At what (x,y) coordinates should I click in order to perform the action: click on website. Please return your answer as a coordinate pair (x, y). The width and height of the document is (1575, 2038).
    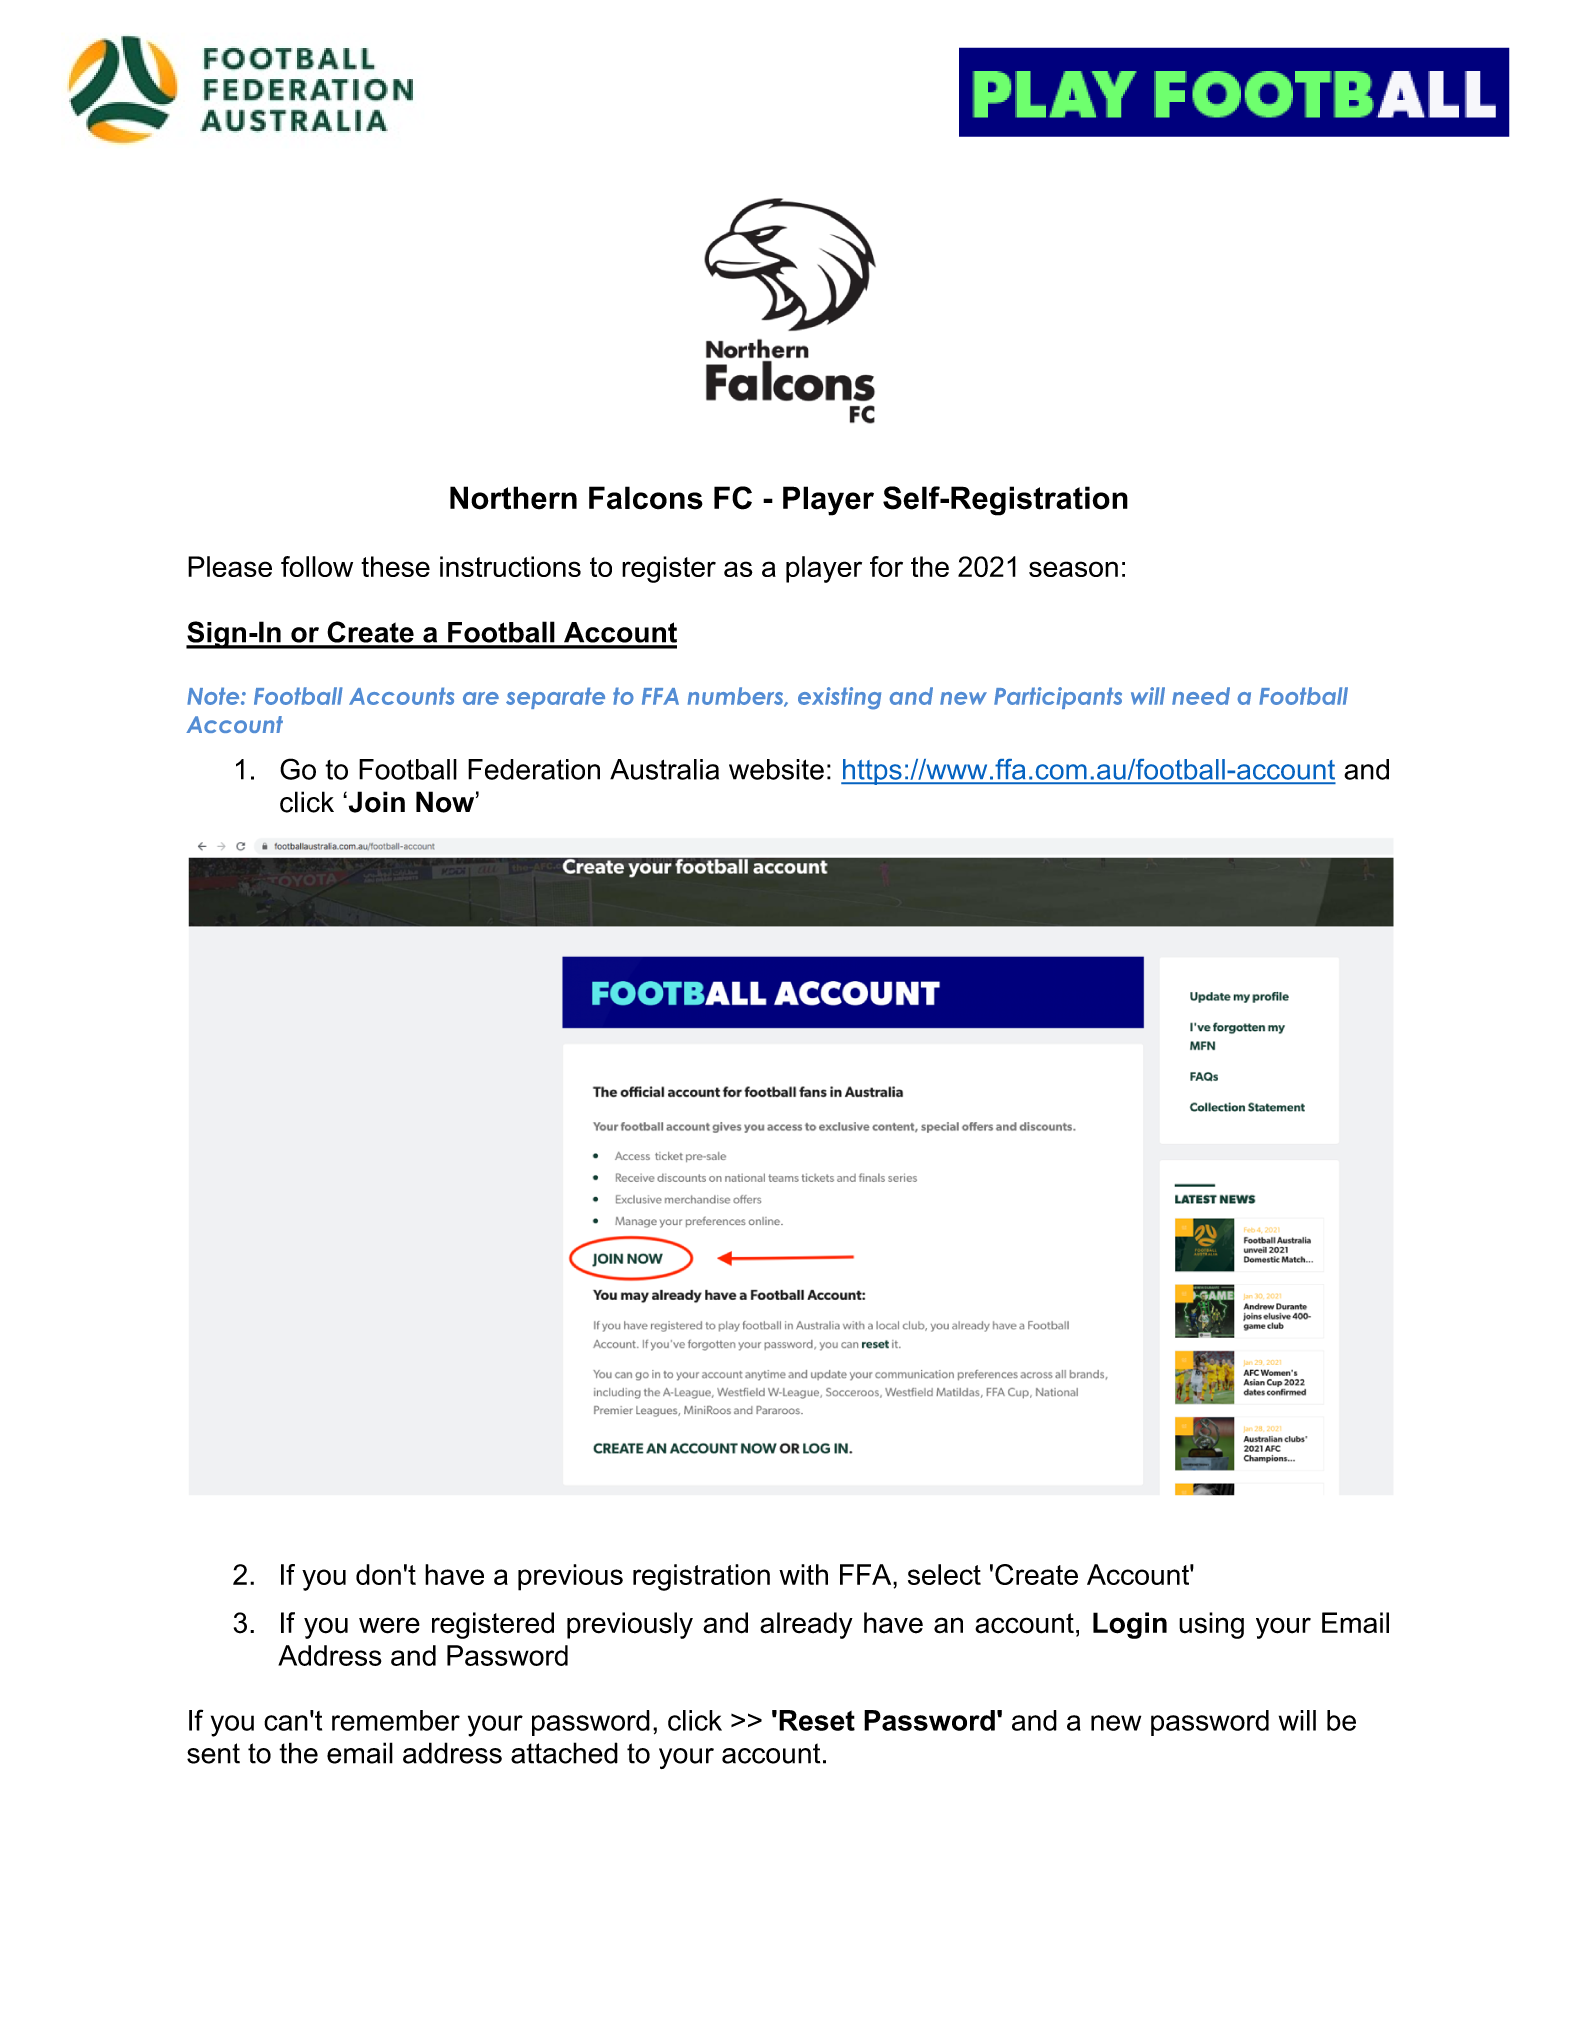
    Looking at the image, I should click on (776, 769).
